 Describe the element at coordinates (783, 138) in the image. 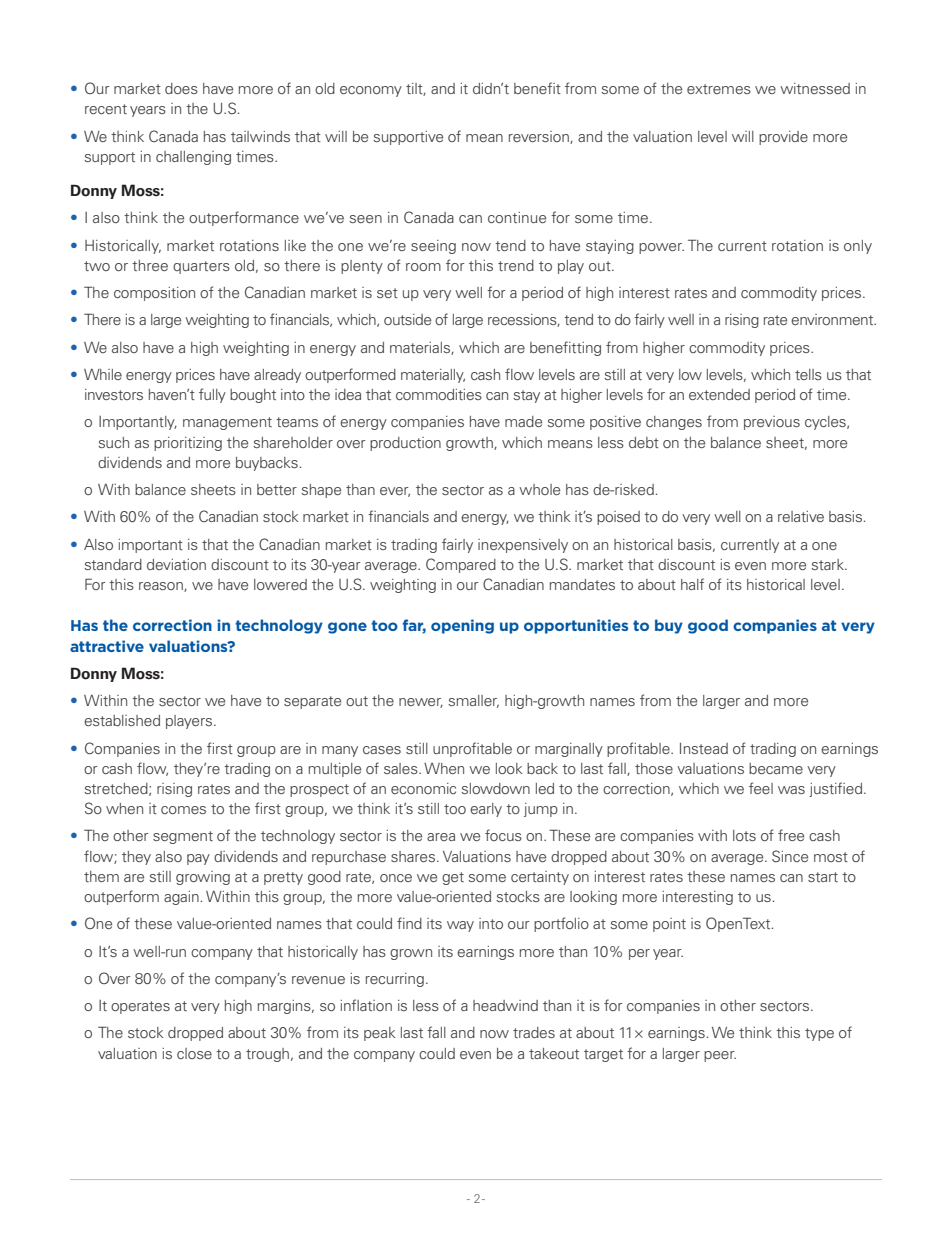

I see `provide` at that location.
